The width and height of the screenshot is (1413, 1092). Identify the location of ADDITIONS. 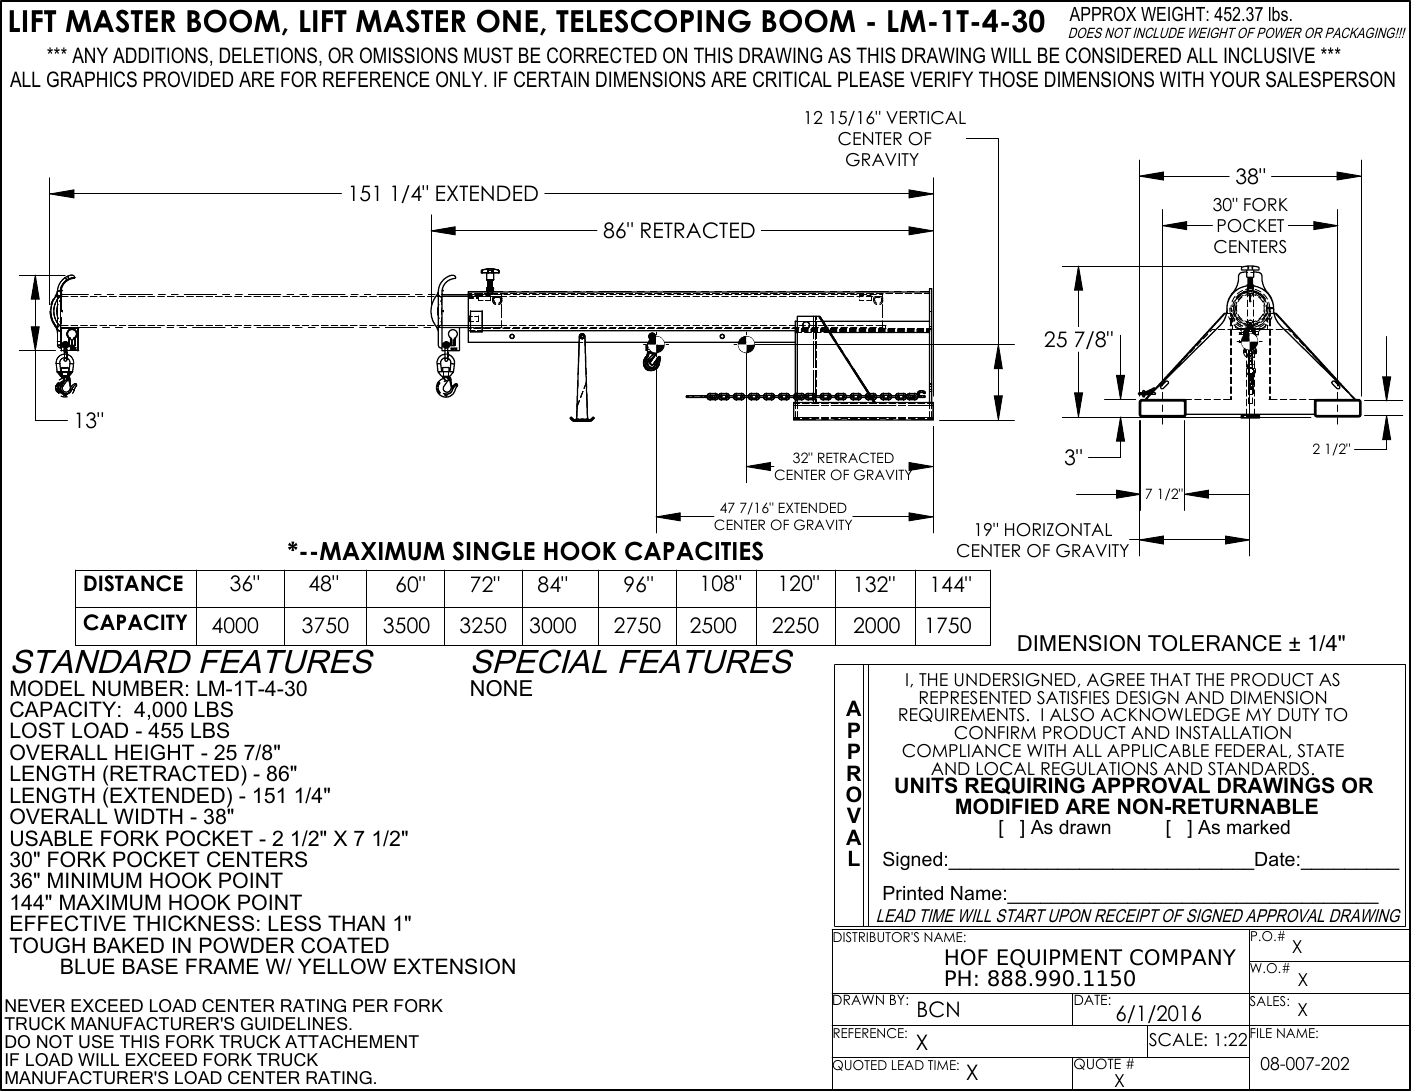
(160, 55).
